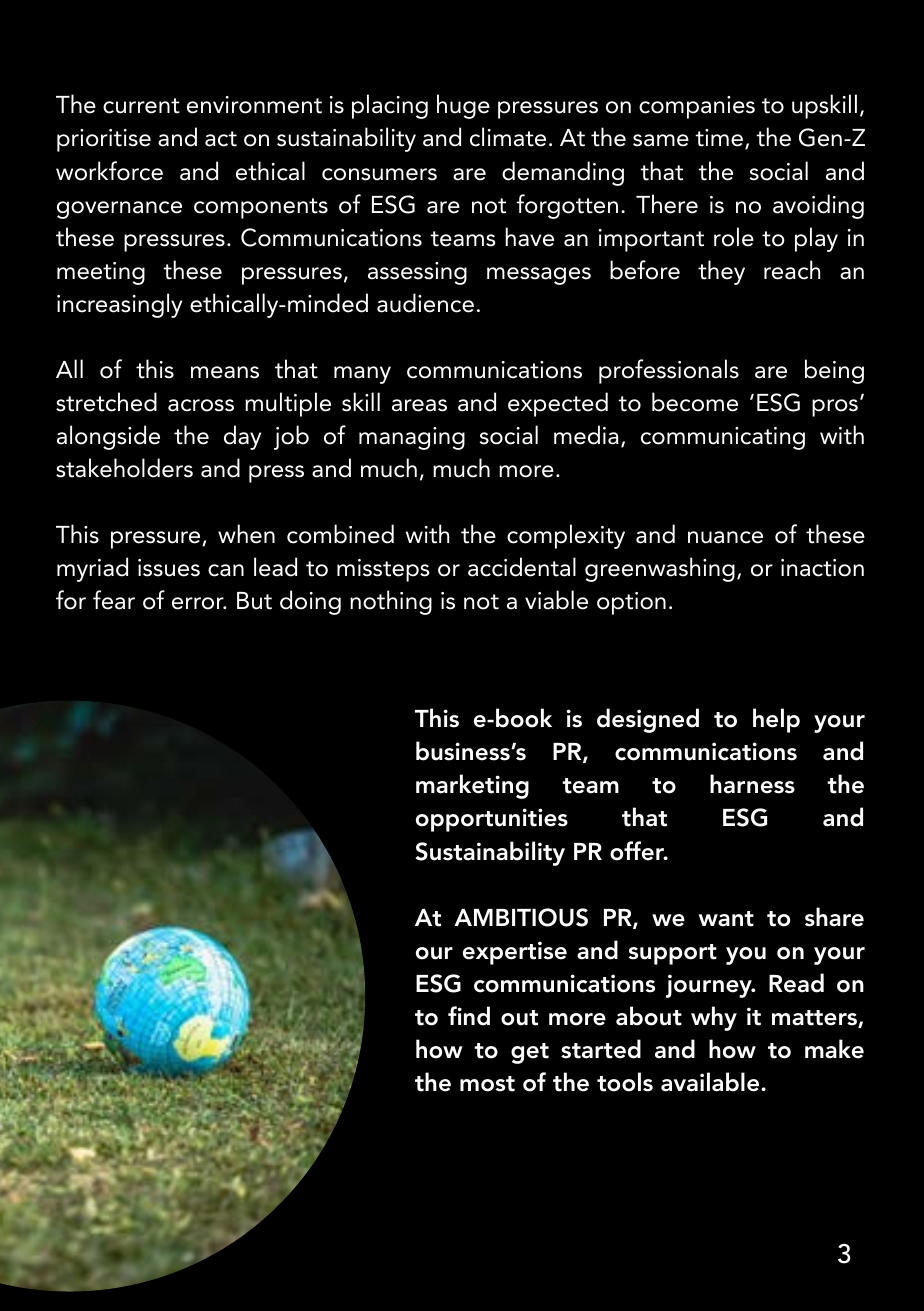  What do you see at coordinates (711, 1082) in the image?
I see `available` at bounding box center [711, 1082].
